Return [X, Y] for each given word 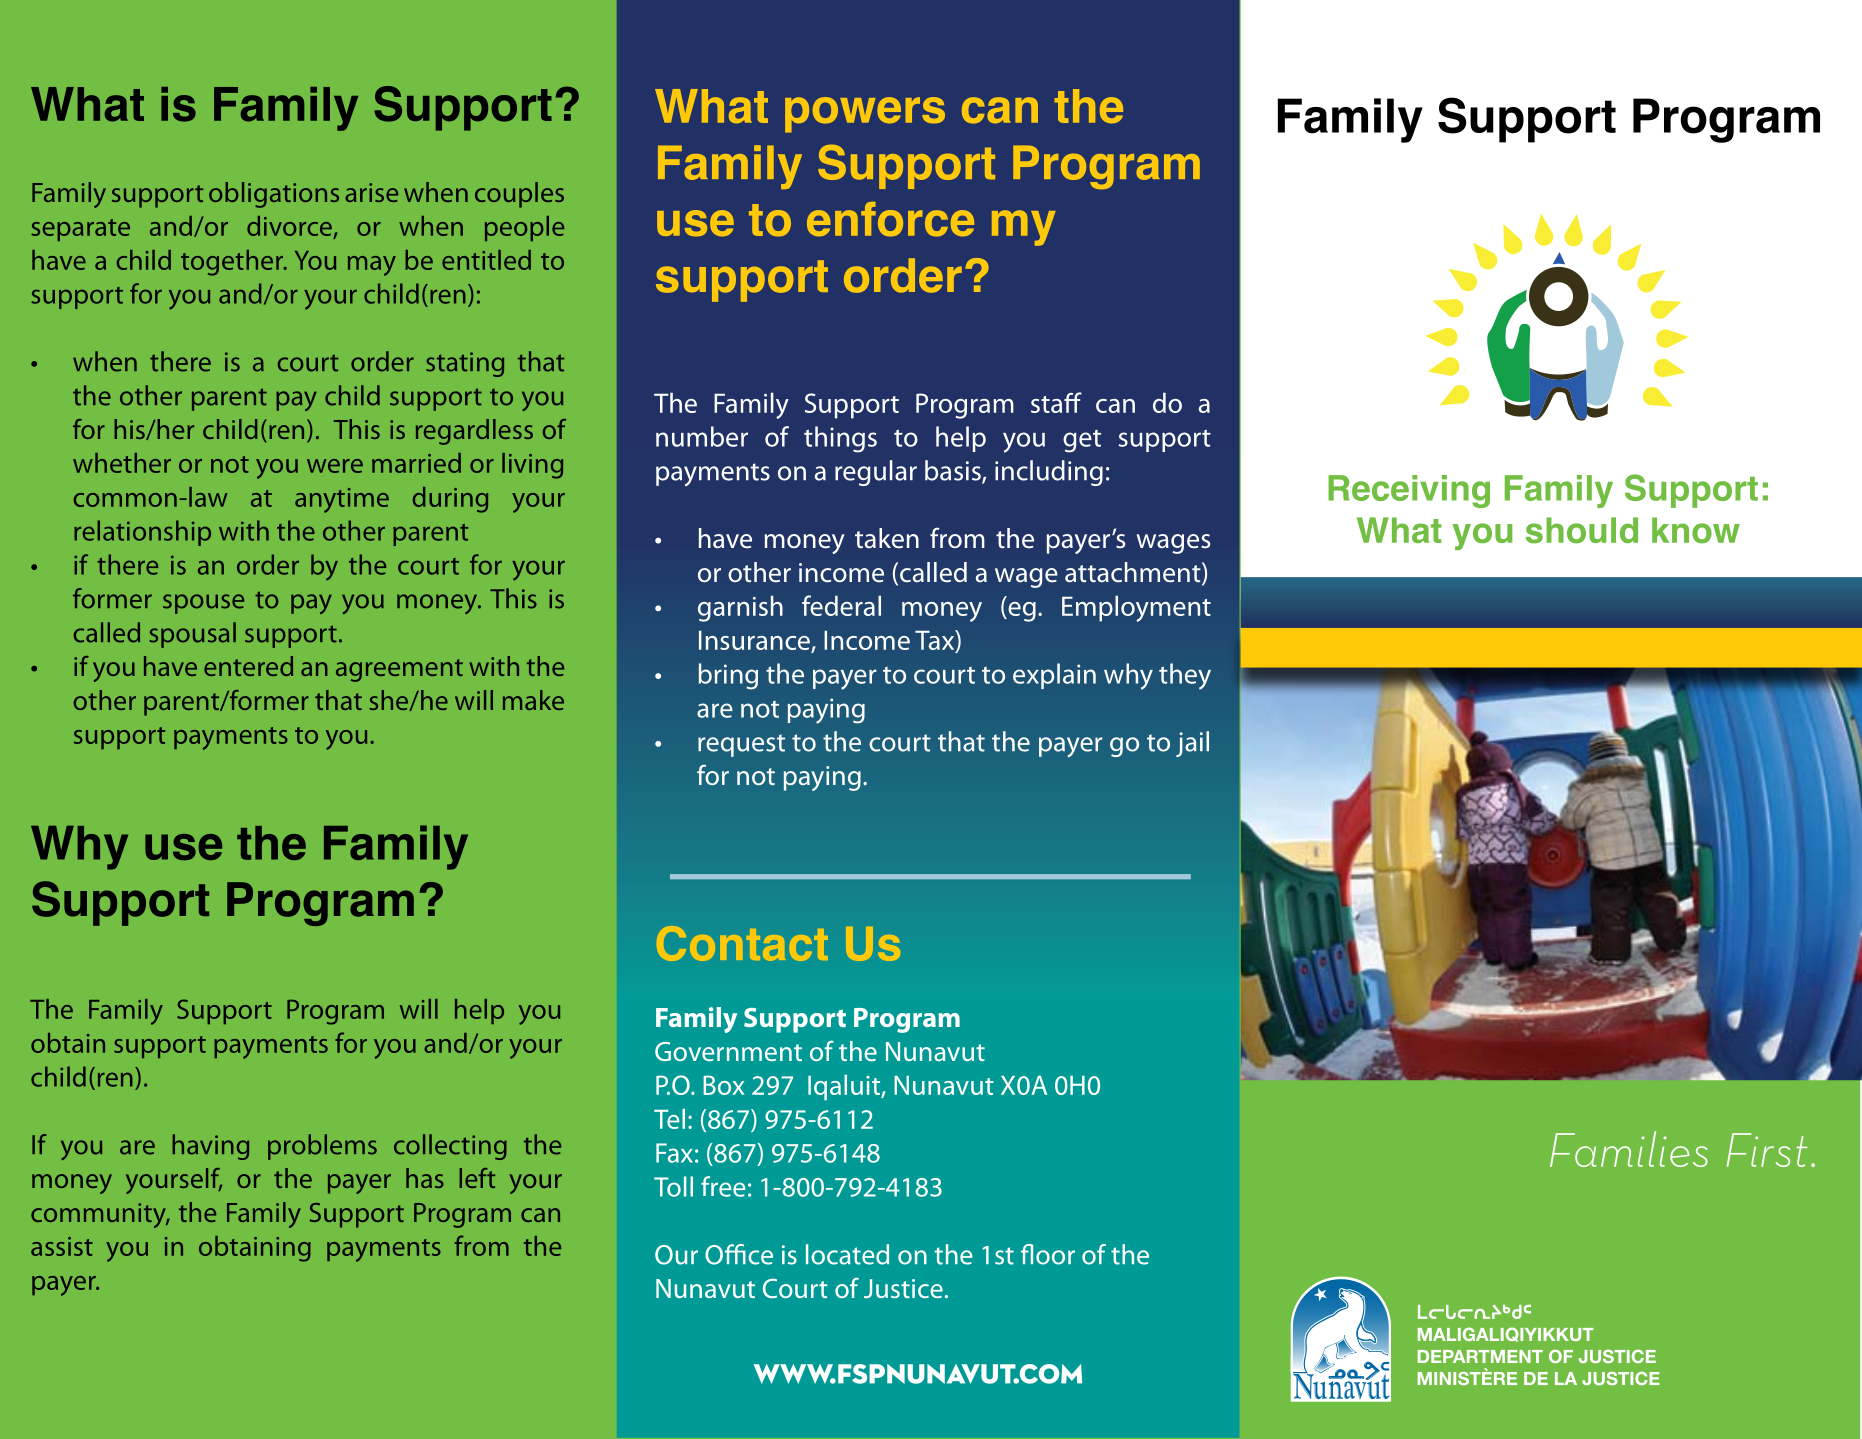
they [1185, 676]
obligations [274, 195]
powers [865, 115]
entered [248, 666]
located [847, 1254]
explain [1054, 676]
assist [62, 1246]
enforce [890, 219]
